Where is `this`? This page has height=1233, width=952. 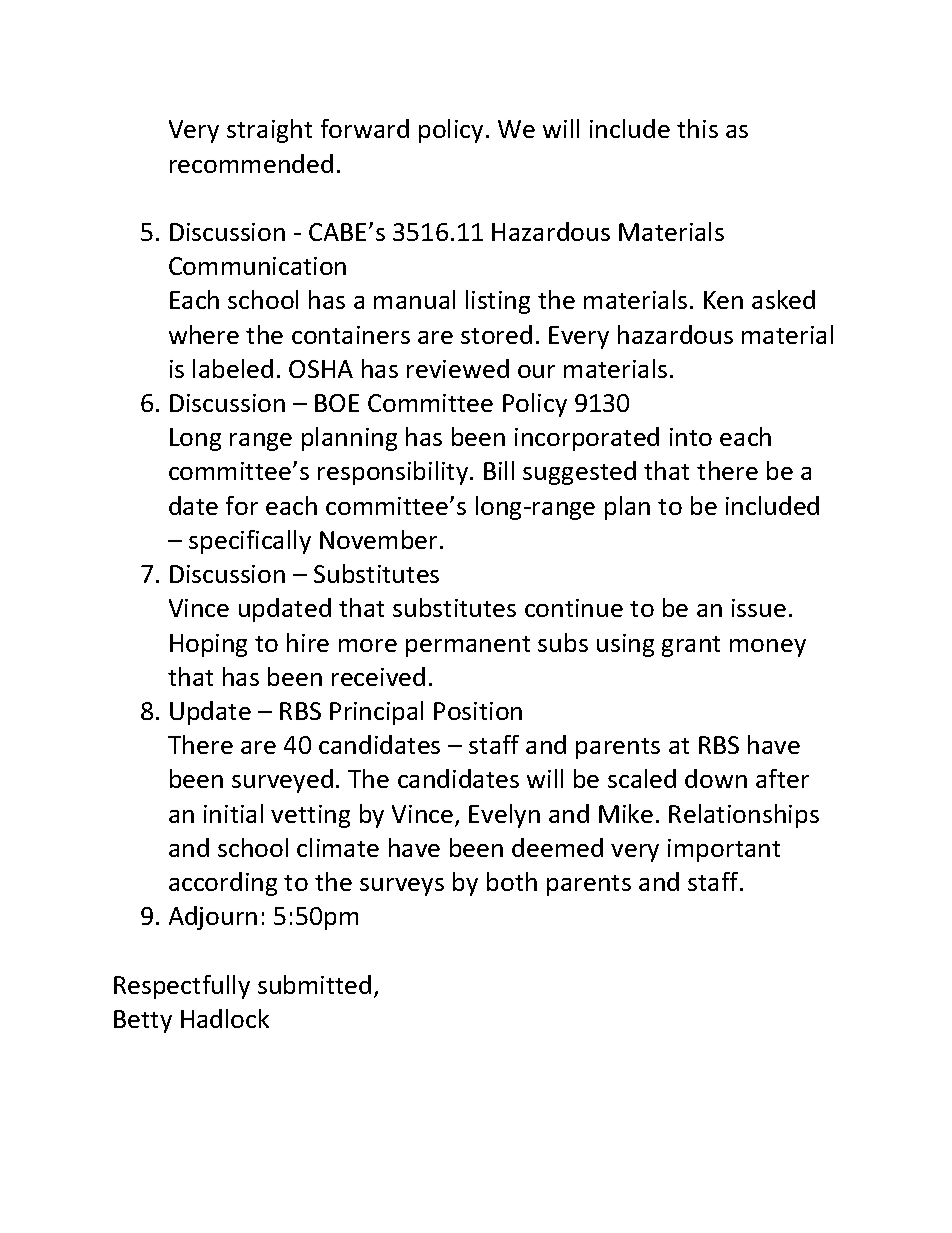
this is located at coordinates (697, 128).
